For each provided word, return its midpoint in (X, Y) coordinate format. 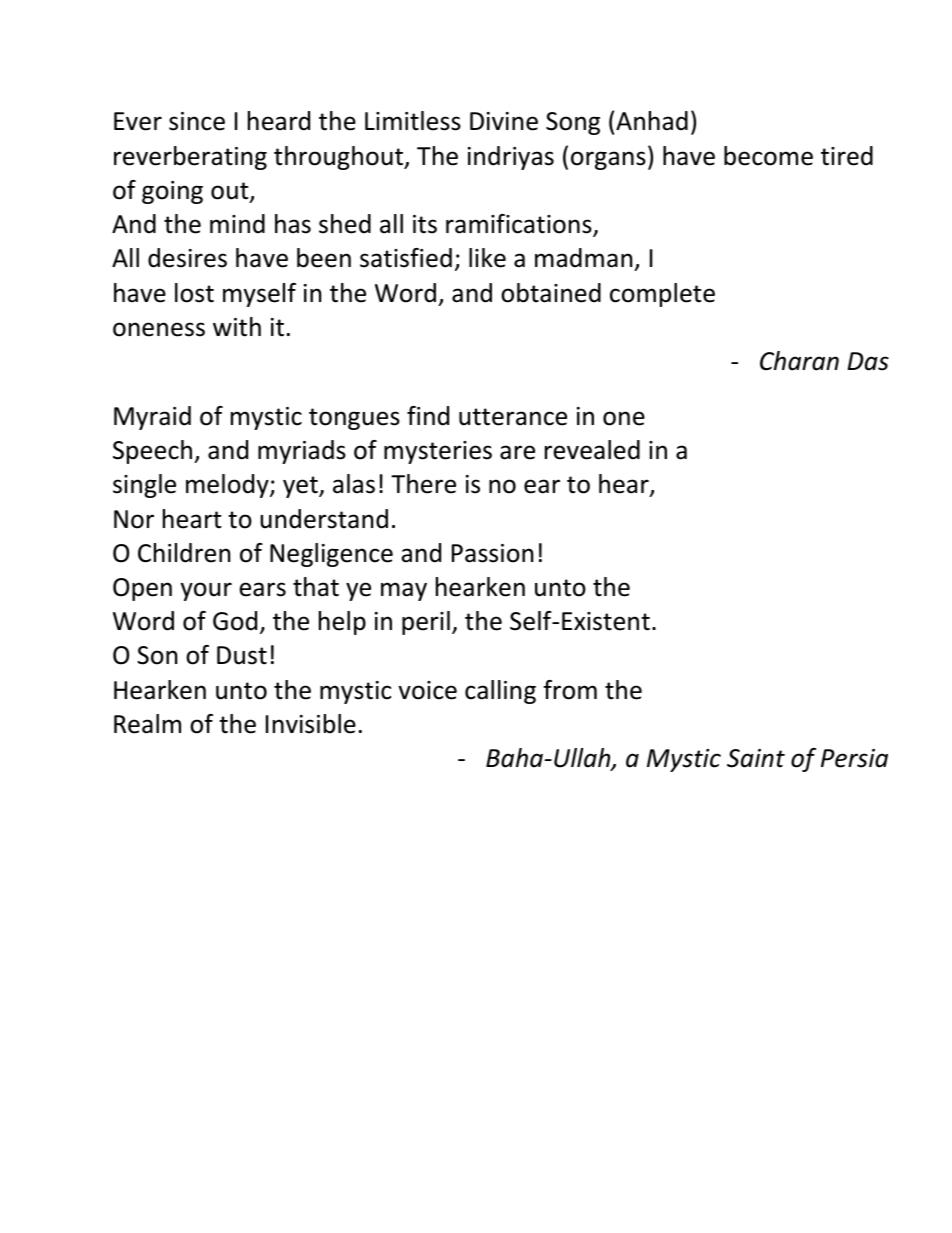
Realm (147, 724)
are (517, 452)
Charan (799, 361)
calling (500, 692)
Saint (756, 758)
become (768, 156)
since (197, 121)
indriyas (511, 158)
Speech (154, 452)
